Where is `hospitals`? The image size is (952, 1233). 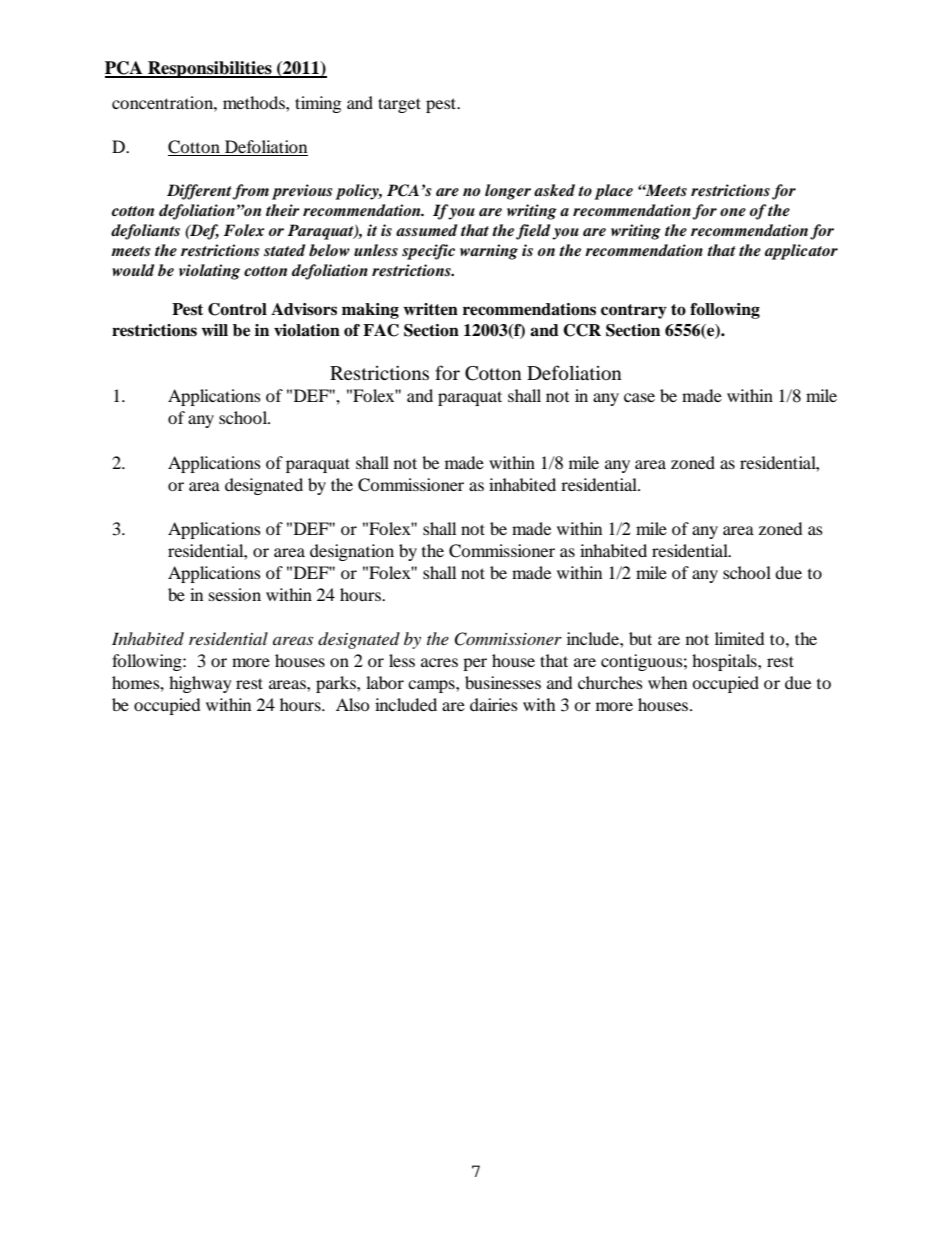
hospitals is located at coordinates (725, 662).
